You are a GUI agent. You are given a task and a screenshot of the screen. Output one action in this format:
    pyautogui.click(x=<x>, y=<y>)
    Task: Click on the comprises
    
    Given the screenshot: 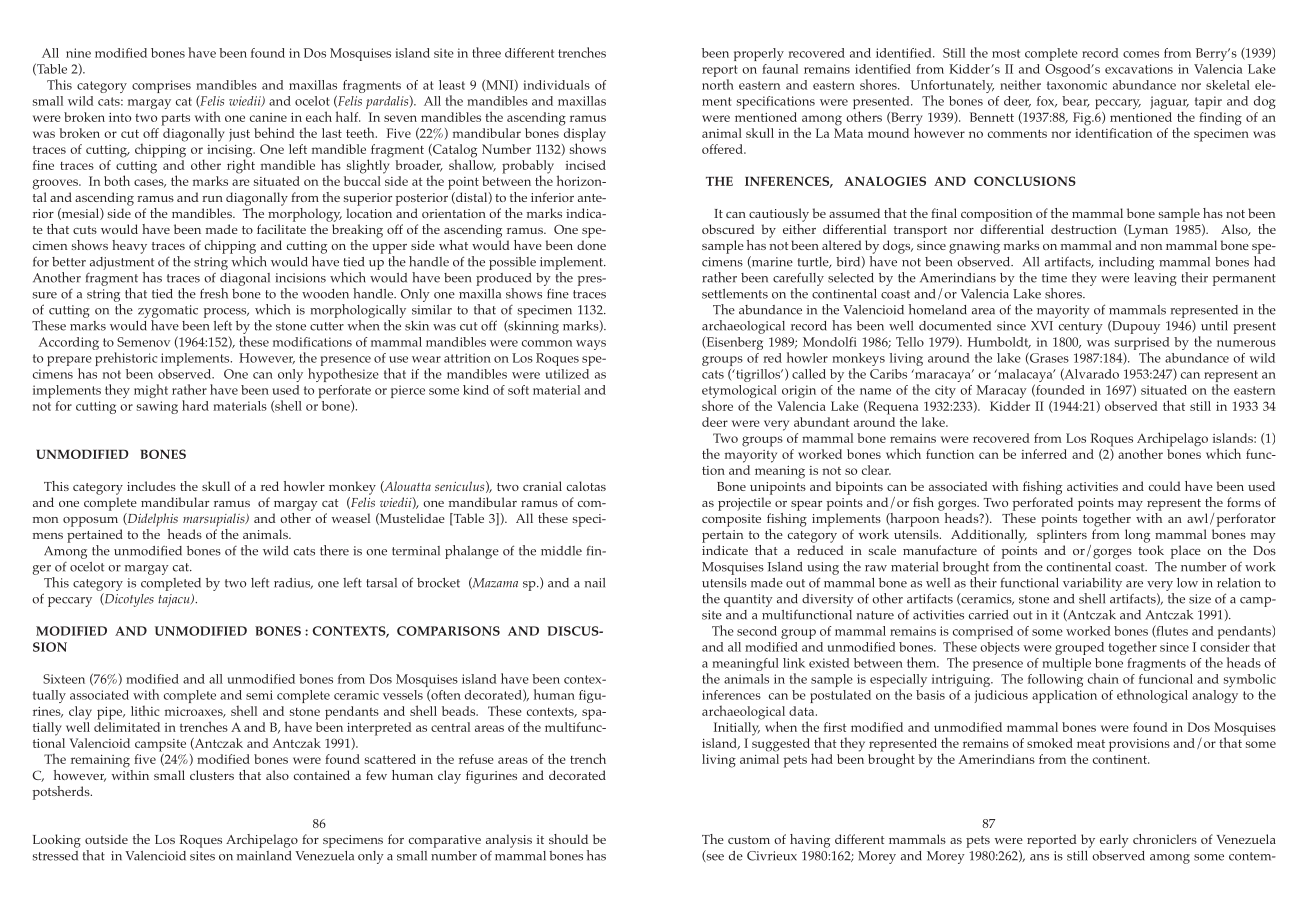 What is the action you would take?
    pyautogui.click(x=161, y=86)
